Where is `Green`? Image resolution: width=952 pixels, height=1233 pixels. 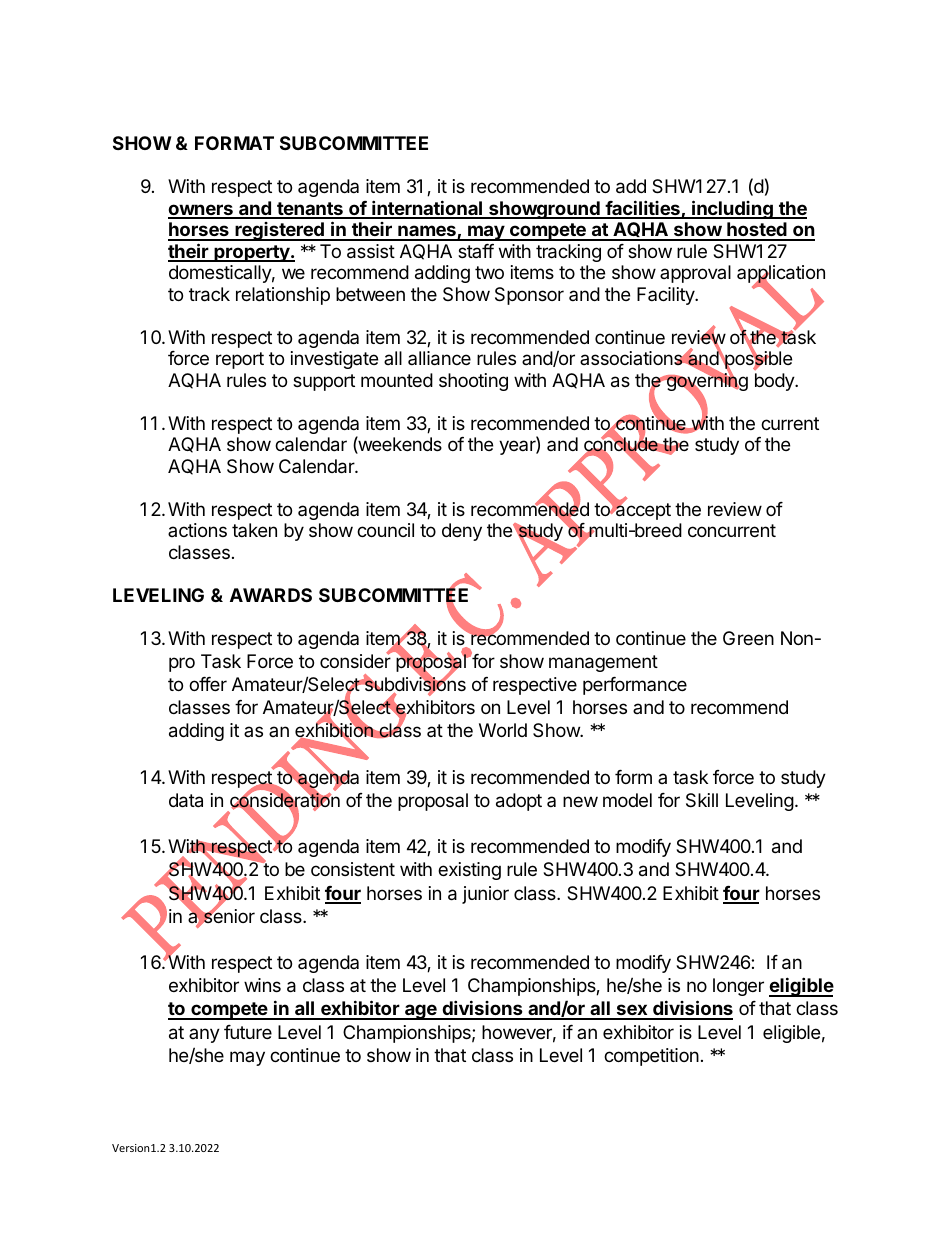 Green is located at coordinates (748, 638).
